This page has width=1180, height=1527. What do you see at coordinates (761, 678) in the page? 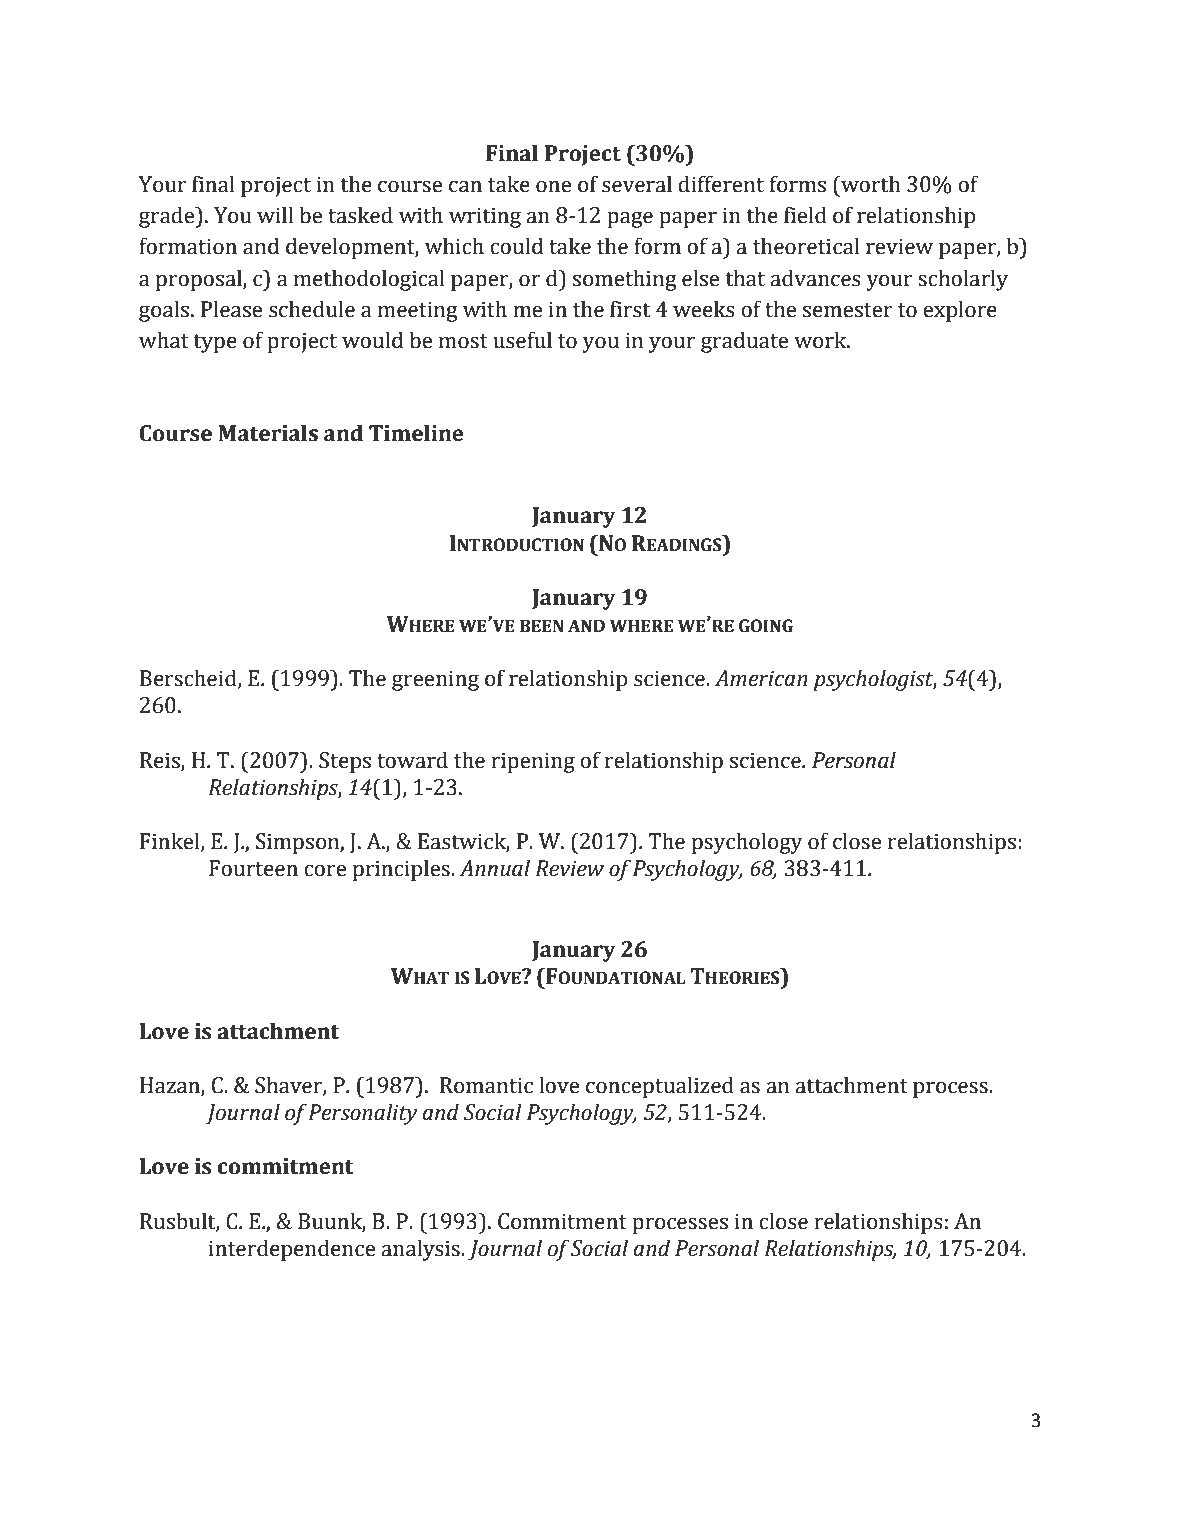
I see `American` at bounding box center [761, 678].
